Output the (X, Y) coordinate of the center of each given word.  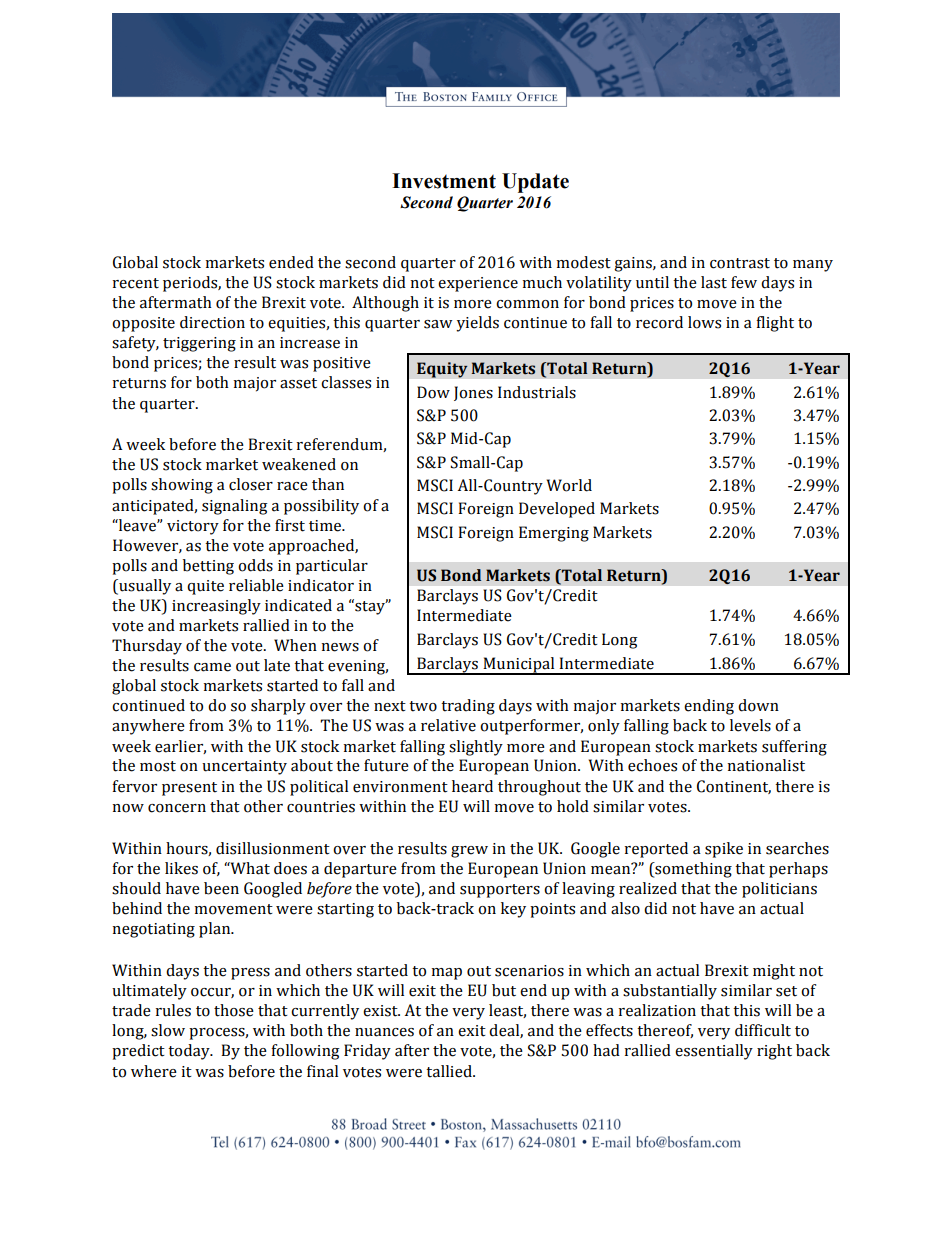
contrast (740, 263)
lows (704, 322)
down (758, 705)
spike (724, 850)
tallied (450, 1071)
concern (177, 808)
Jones (473, 393)
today (190, 1052)
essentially (714, 1052)
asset (298, 383)
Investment (444, 181)
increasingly (216, 607)
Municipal (519, 666)
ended (291, 262)
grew (469, 852)
